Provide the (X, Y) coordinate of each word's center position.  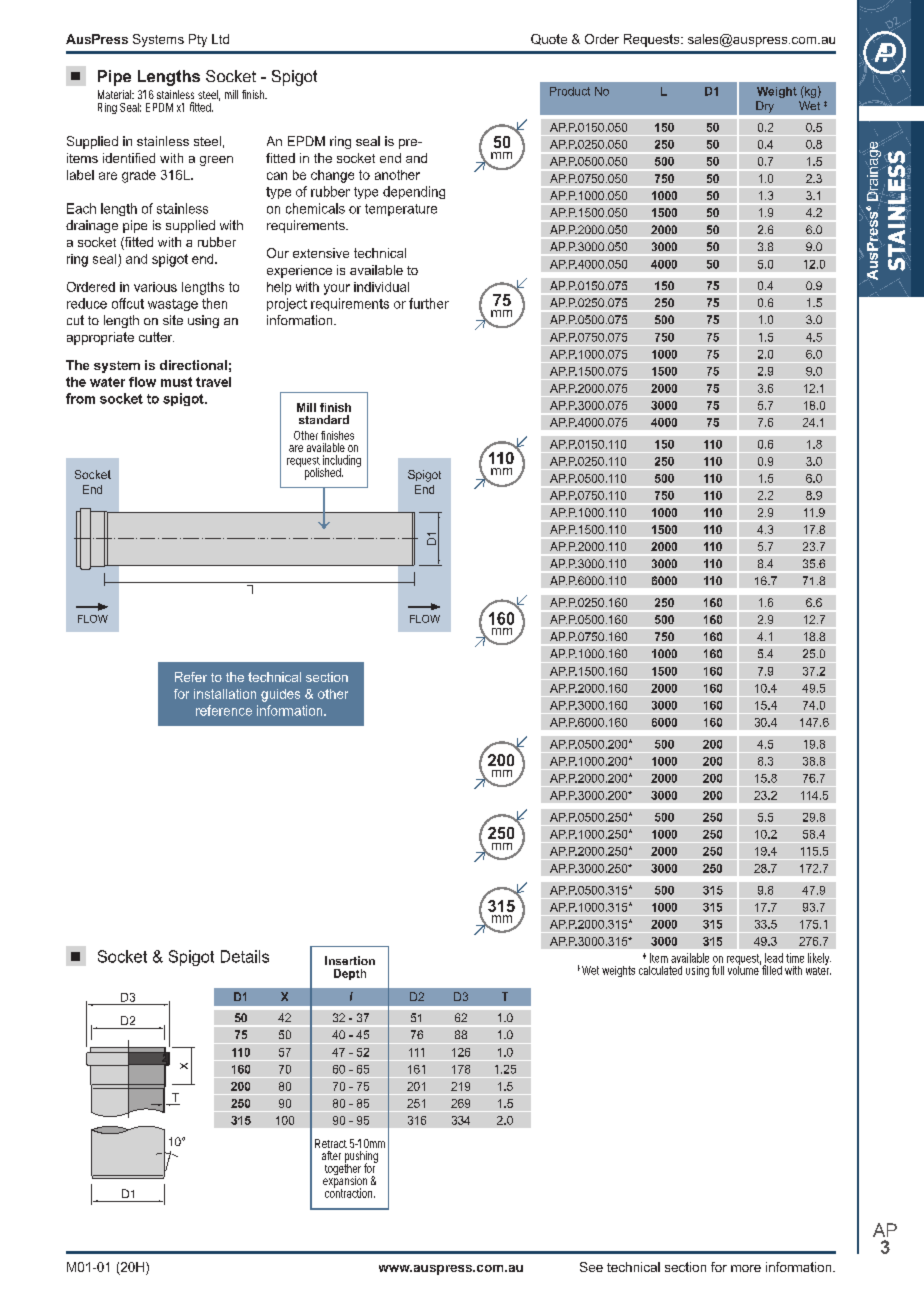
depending (414, 192)
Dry (765, 107)
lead (774, 958)
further (429, 303)
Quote (549, 39)
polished (323, 474)
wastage (173, 305)
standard (324, 419)
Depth (350, 974)
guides (280, 695)
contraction (348, 1192)
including (342, 462)
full (718, 970)
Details (245, 956)
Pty (198, 40)
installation (225, 694)
